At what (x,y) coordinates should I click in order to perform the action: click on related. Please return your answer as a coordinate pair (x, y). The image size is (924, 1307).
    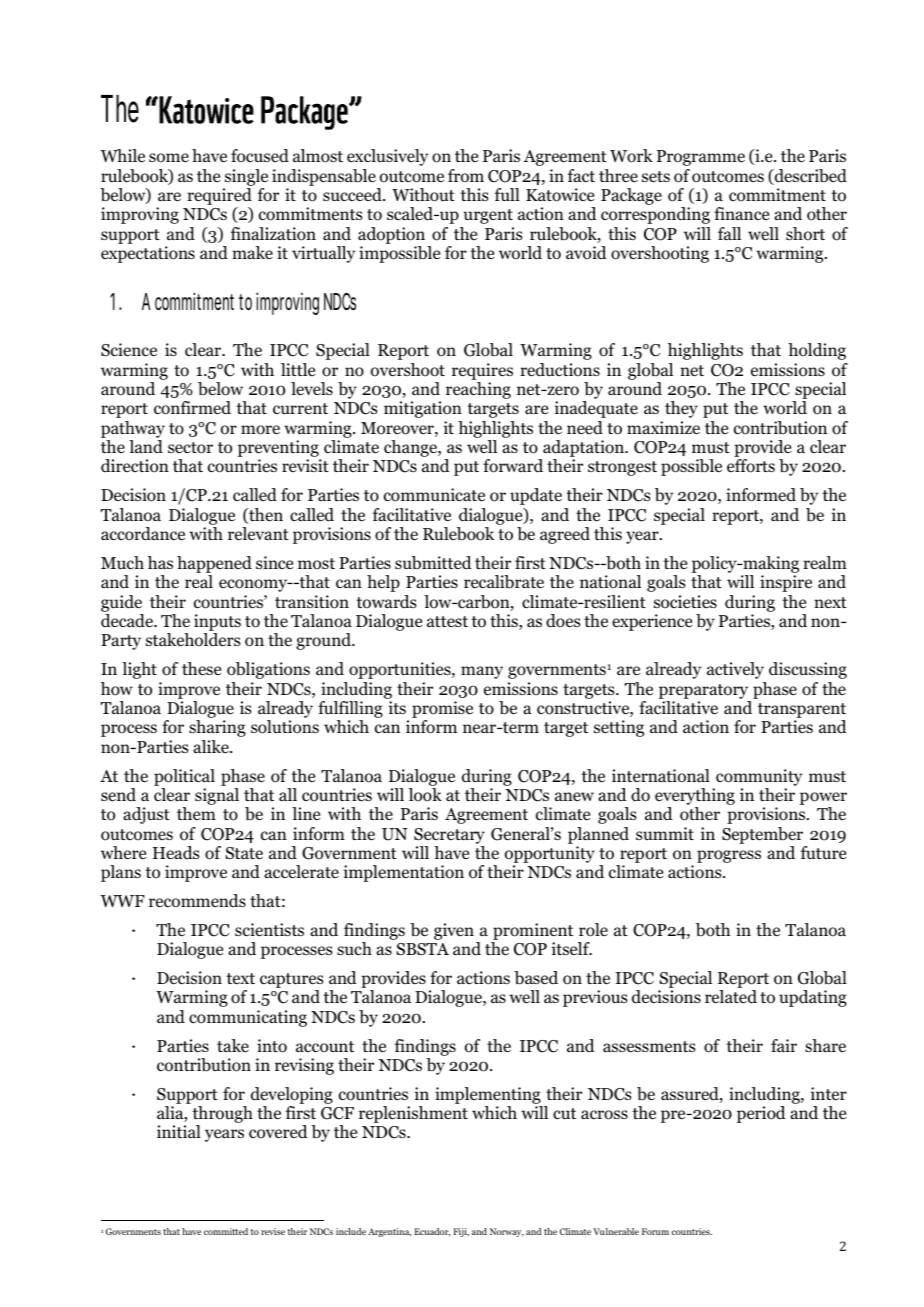
    Looking at the image, I should click on (731, 997).
